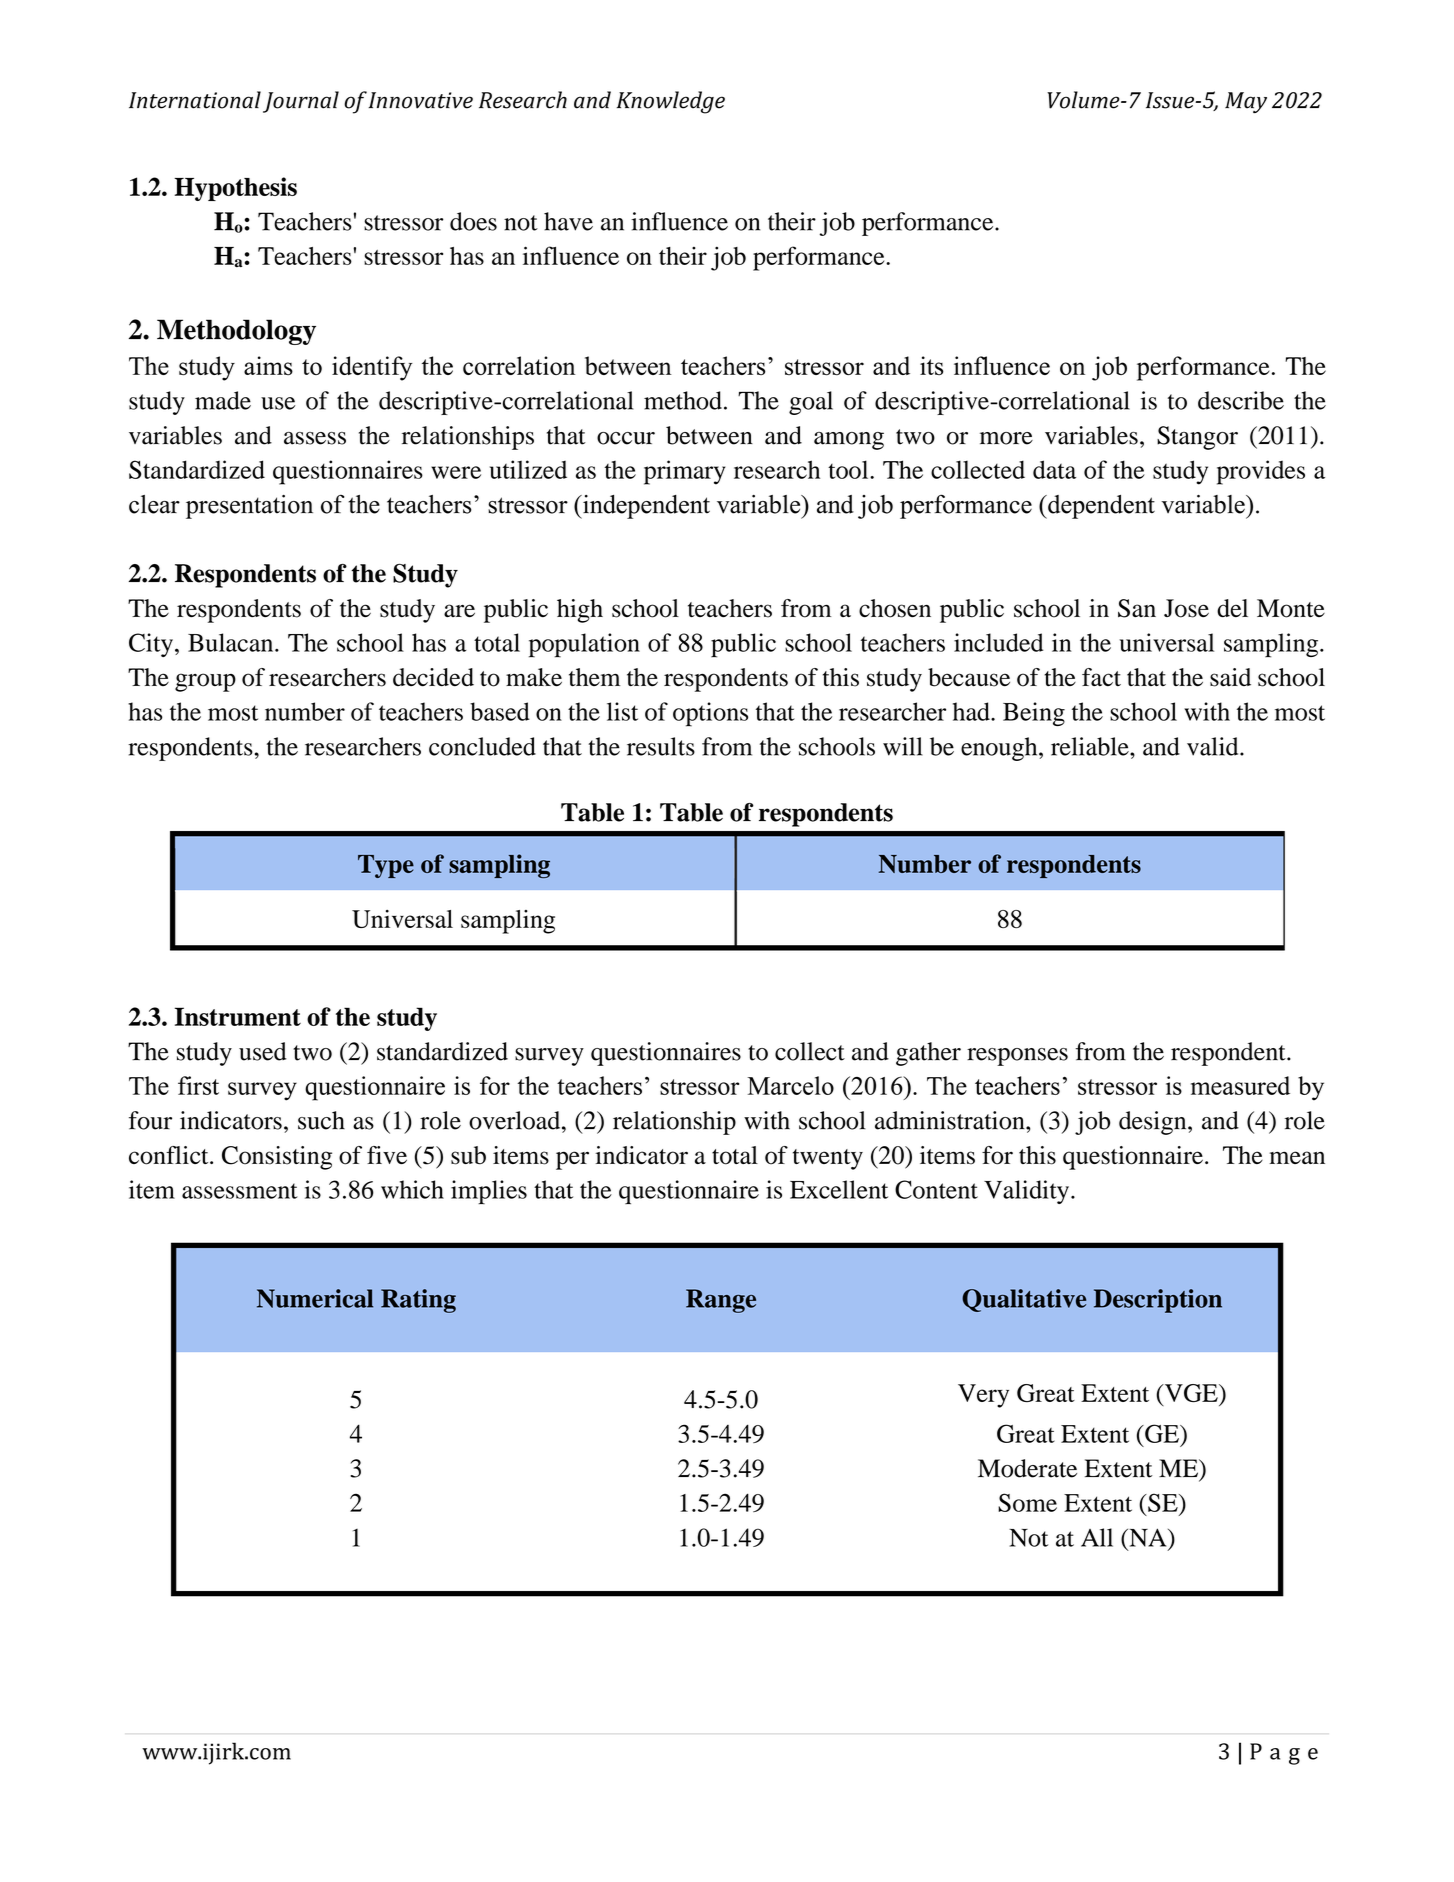 This screenshot has height=1882, width=1454. What do you see at coordinates (1246, 102) in the screenshot?
I see `May` at bounding box center [1246, 102].
